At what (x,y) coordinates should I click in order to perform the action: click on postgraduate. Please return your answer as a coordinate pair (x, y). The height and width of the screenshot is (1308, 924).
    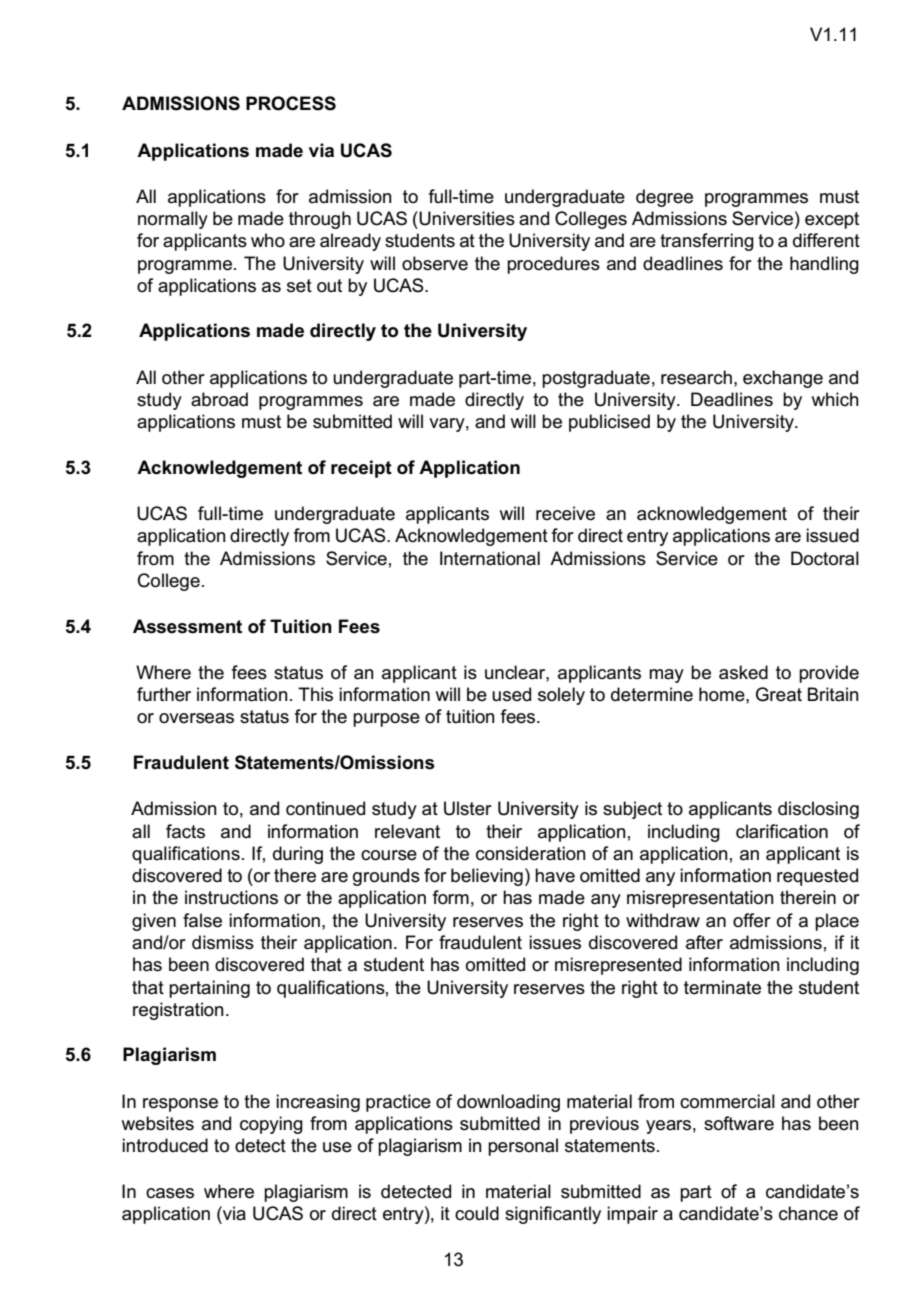
    Looking at the image, I should click on (596, 379).
